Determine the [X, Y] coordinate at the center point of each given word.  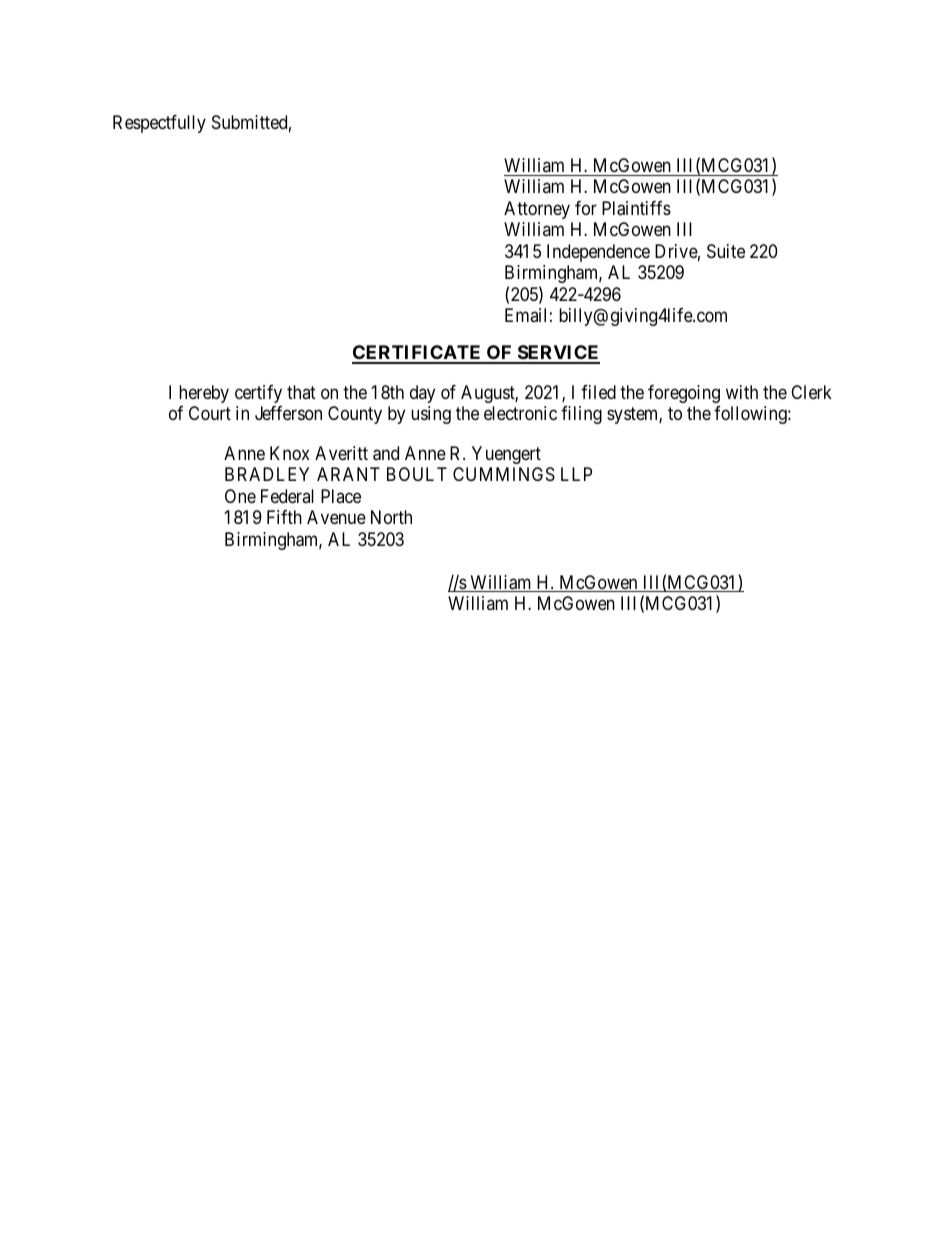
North [391, 517]
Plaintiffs [636, 208]
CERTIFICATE [418, 354]
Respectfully [159, 124]
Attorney [537, 210]
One [240, 496]
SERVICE [557, 354]
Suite [726, 251]
